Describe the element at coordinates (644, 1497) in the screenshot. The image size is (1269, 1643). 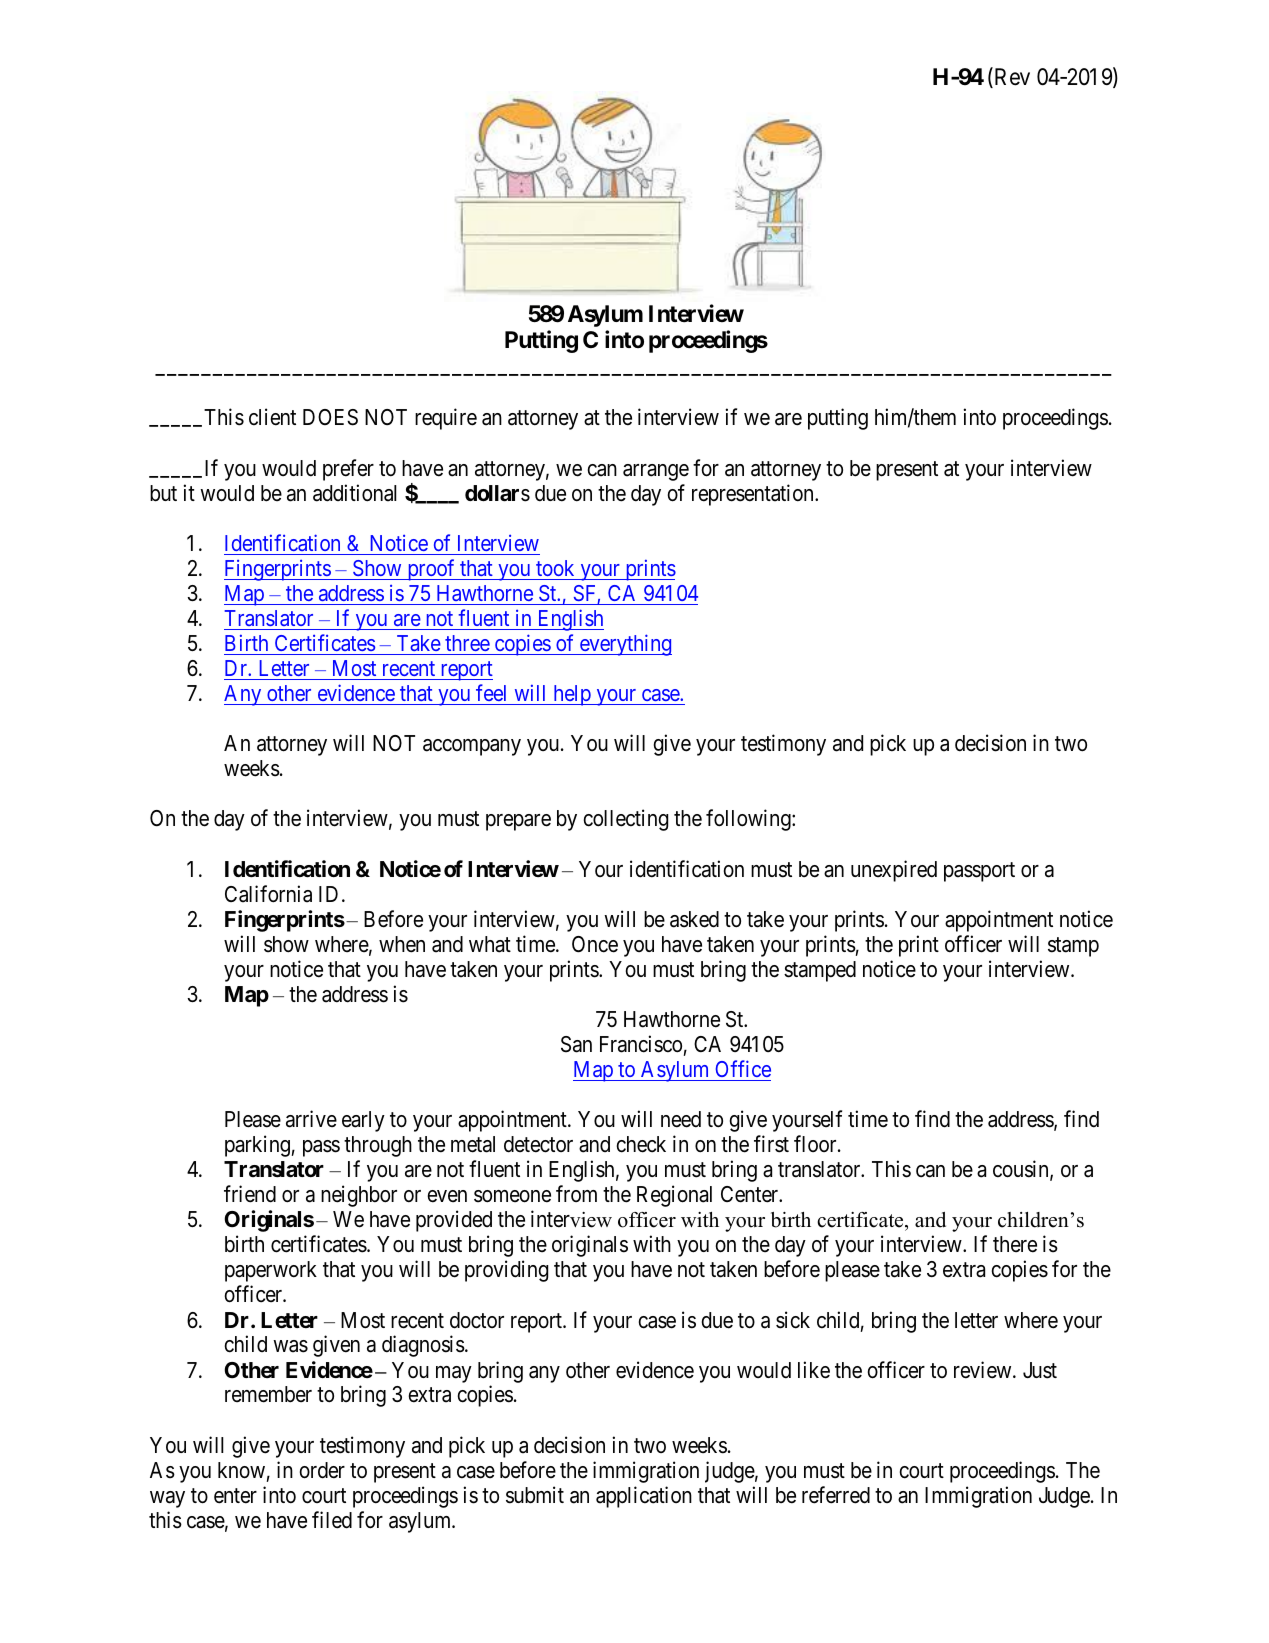
I see `application` at that location.
